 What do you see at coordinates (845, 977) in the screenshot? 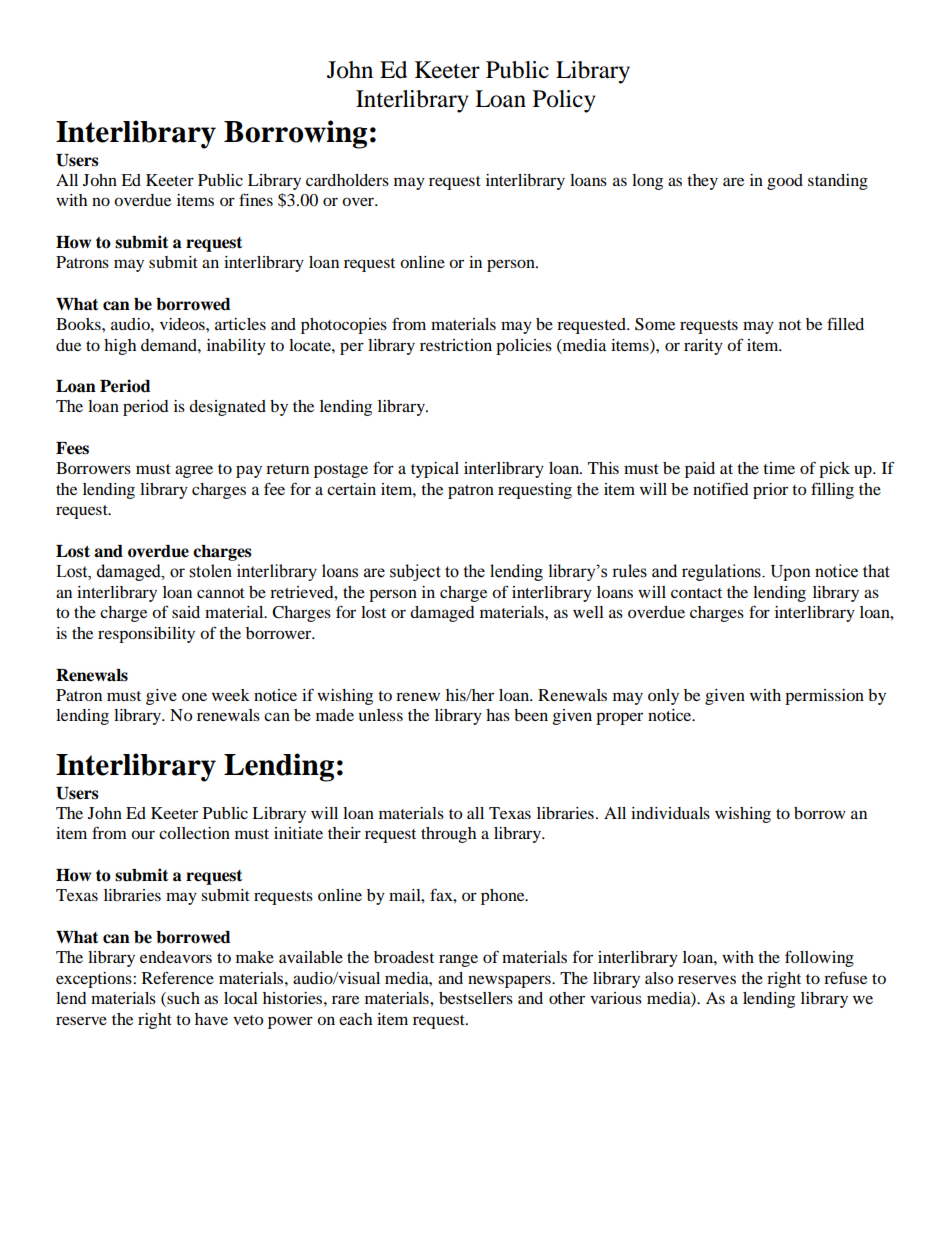
I see `refuse` at bounding box center [845, 977].
